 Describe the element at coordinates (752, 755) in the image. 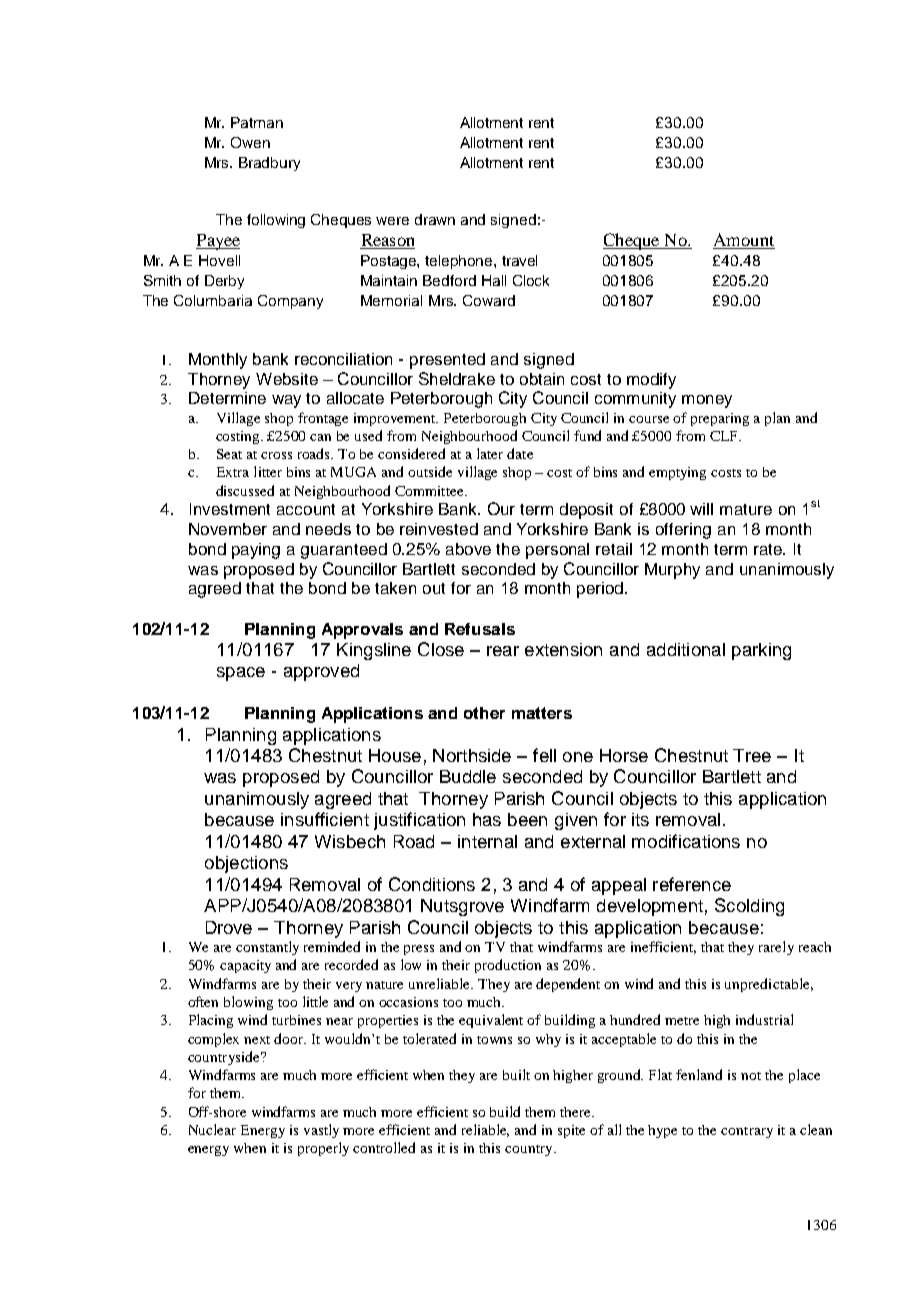

I see `Tree` at that location.
